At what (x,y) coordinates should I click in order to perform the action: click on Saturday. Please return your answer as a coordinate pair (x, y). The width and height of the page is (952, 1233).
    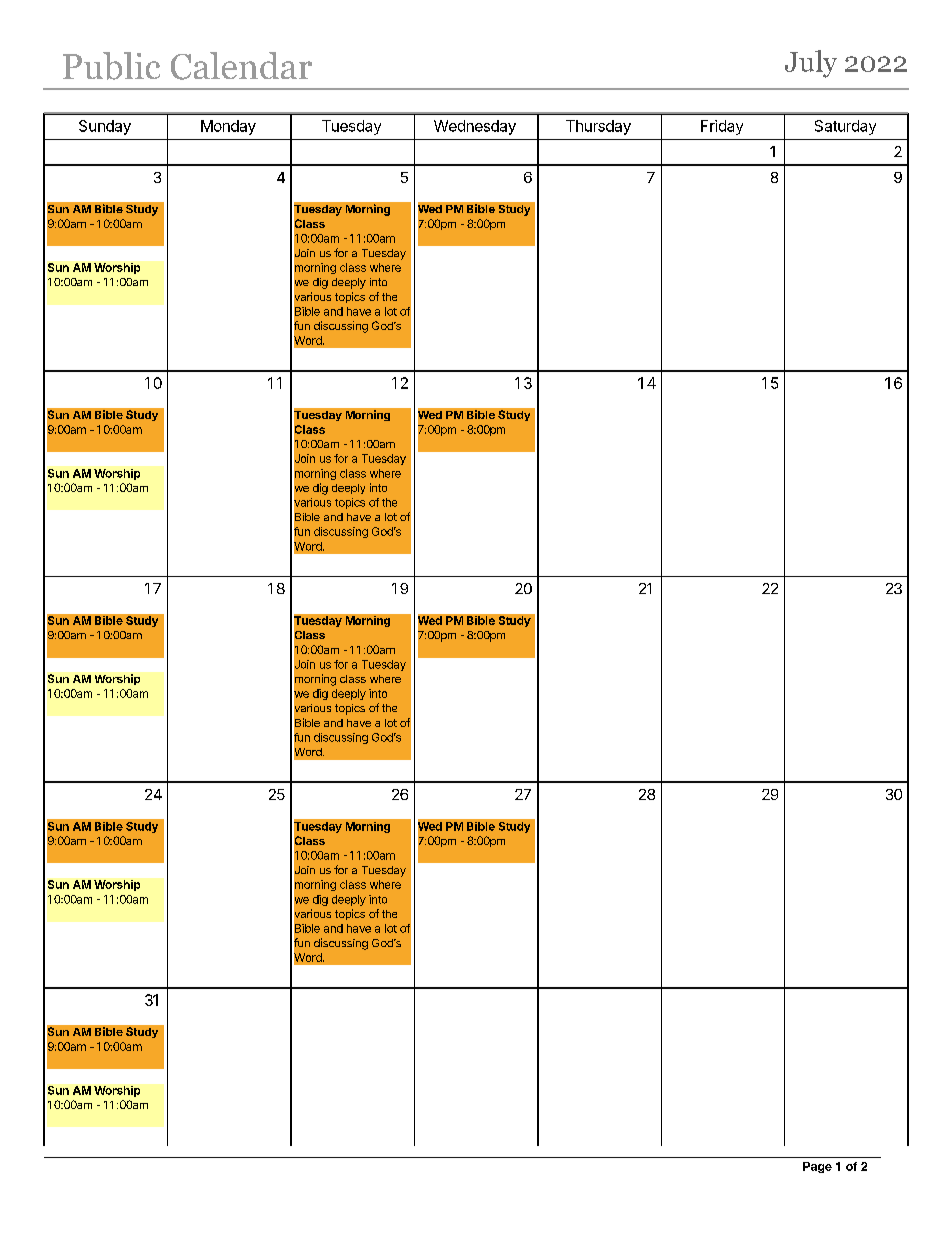
    Looking at the image, I should click on (845, 127).
